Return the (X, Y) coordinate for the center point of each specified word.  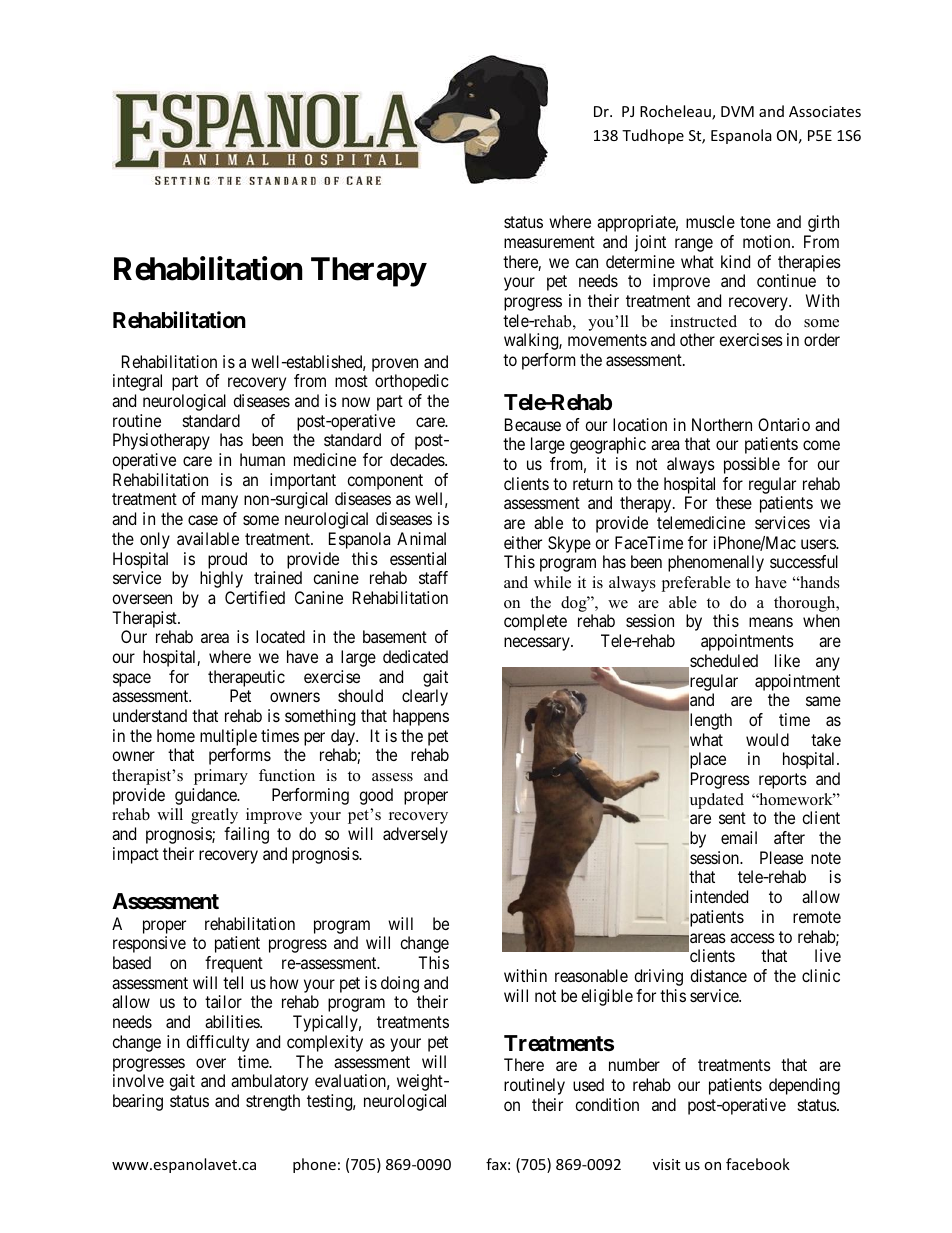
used (588, 1084)
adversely (415, 835)
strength (273, 1102)
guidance (207, 796)
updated (717, 801)
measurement (549, 242)
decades (418, 459)
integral (137, 382)
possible (752, 465)
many (220, 502)
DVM (737, 111)
